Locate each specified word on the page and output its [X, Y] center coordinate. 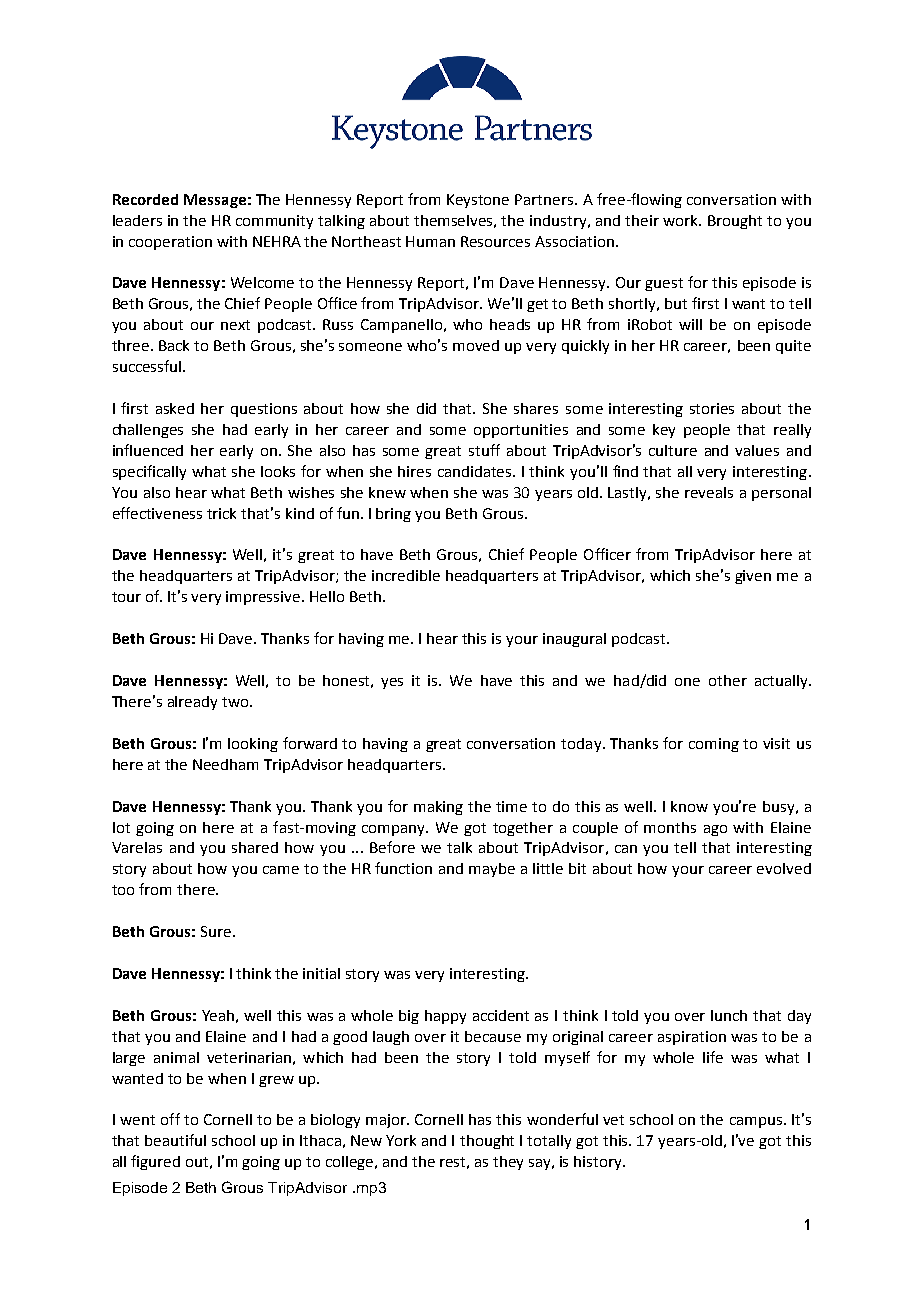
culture [673, 450]
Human [430, 241]
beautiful [175, 1140]
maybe [492, 870]
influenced [148, 450]
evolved [784, 868]
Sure [216, 931]
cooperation [170, 243]
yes [392, 683]
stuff [484, 450]
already [192, 703]
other [728, 680]
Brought [735, 222]
